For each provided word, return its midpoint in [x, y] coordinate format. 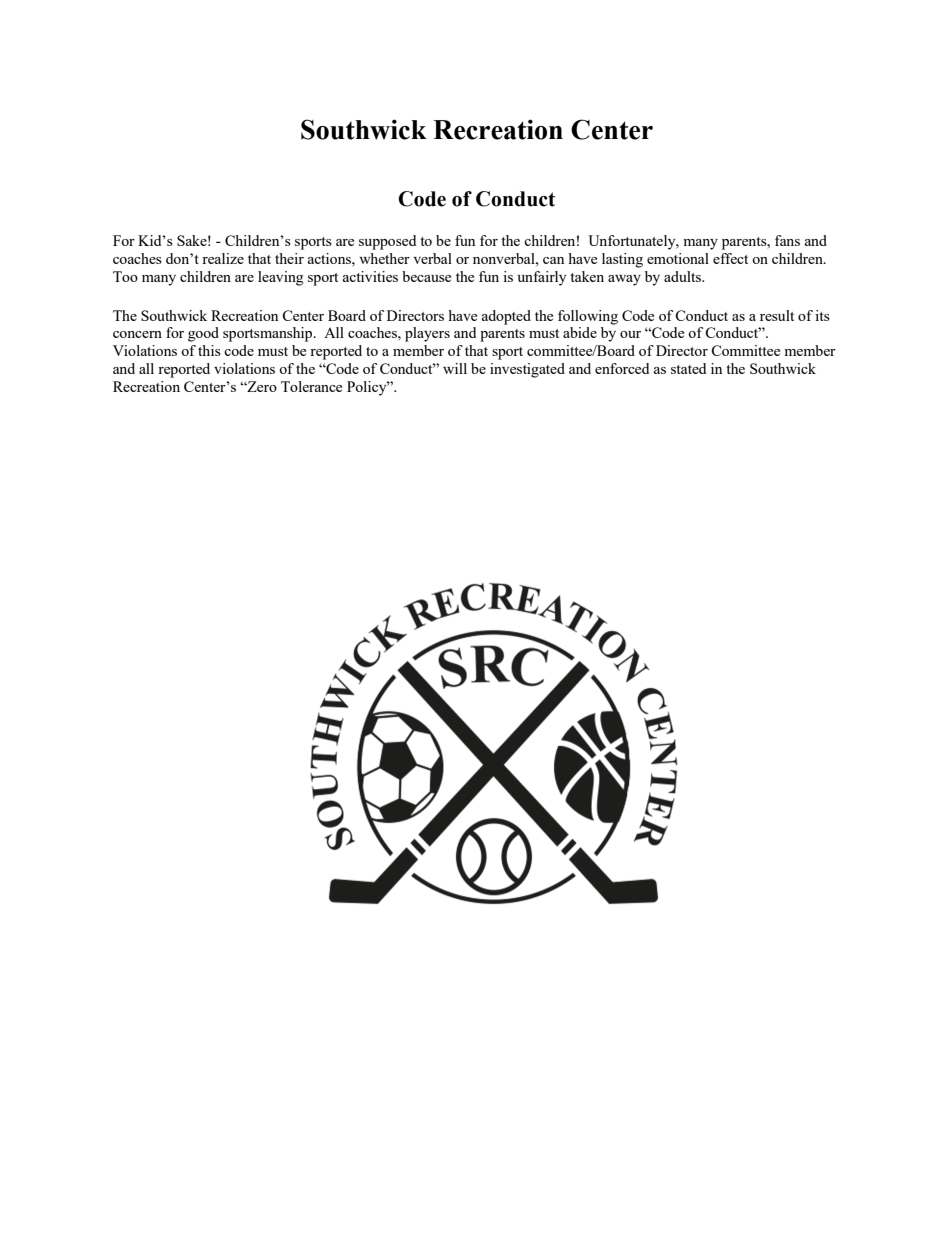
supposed [387, 242]
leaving [281, 278]
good [203, 334]
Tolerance [311, 386]
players [427, 334]
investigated [527, 370]
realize [223, 258]
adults [683, 276]
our [630, 334]
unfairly [542, 278]
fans [787, 240]
